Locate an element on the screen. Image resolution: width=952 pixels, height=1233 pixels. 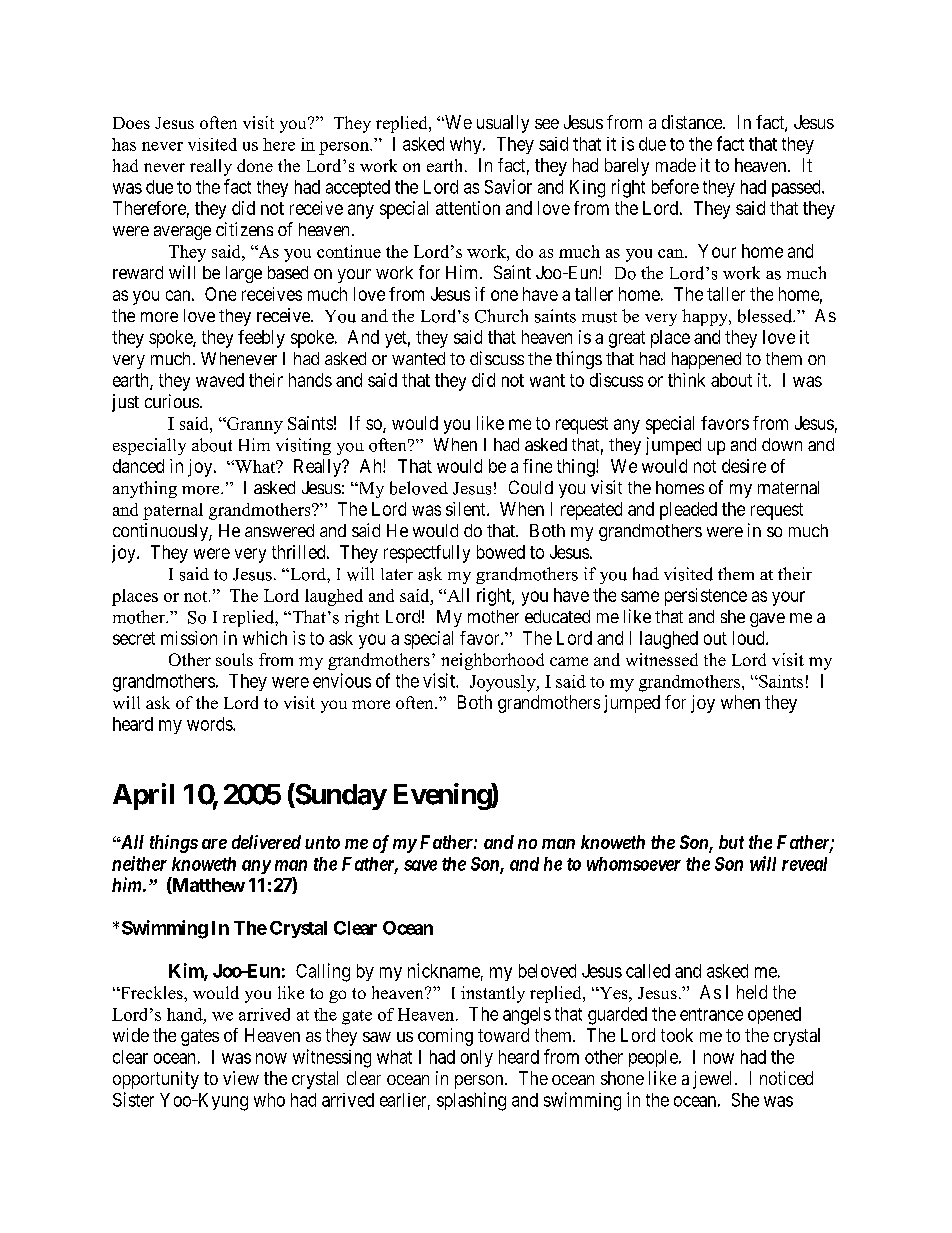
mission is located at coordinates (189, 638).
